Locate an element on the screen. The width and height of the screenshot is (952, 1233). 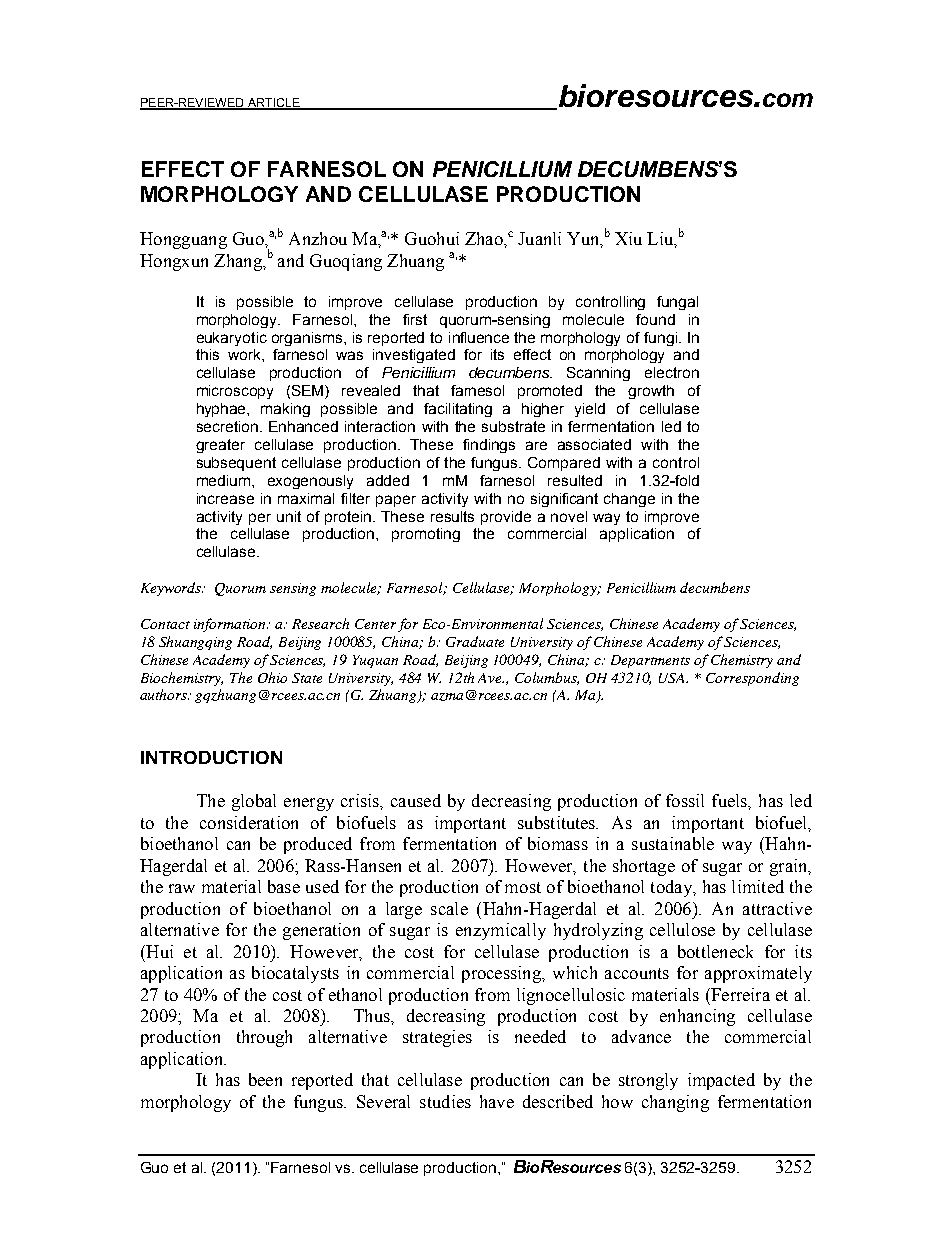
INTRODUCTION is located at coordinates (211, 757).
